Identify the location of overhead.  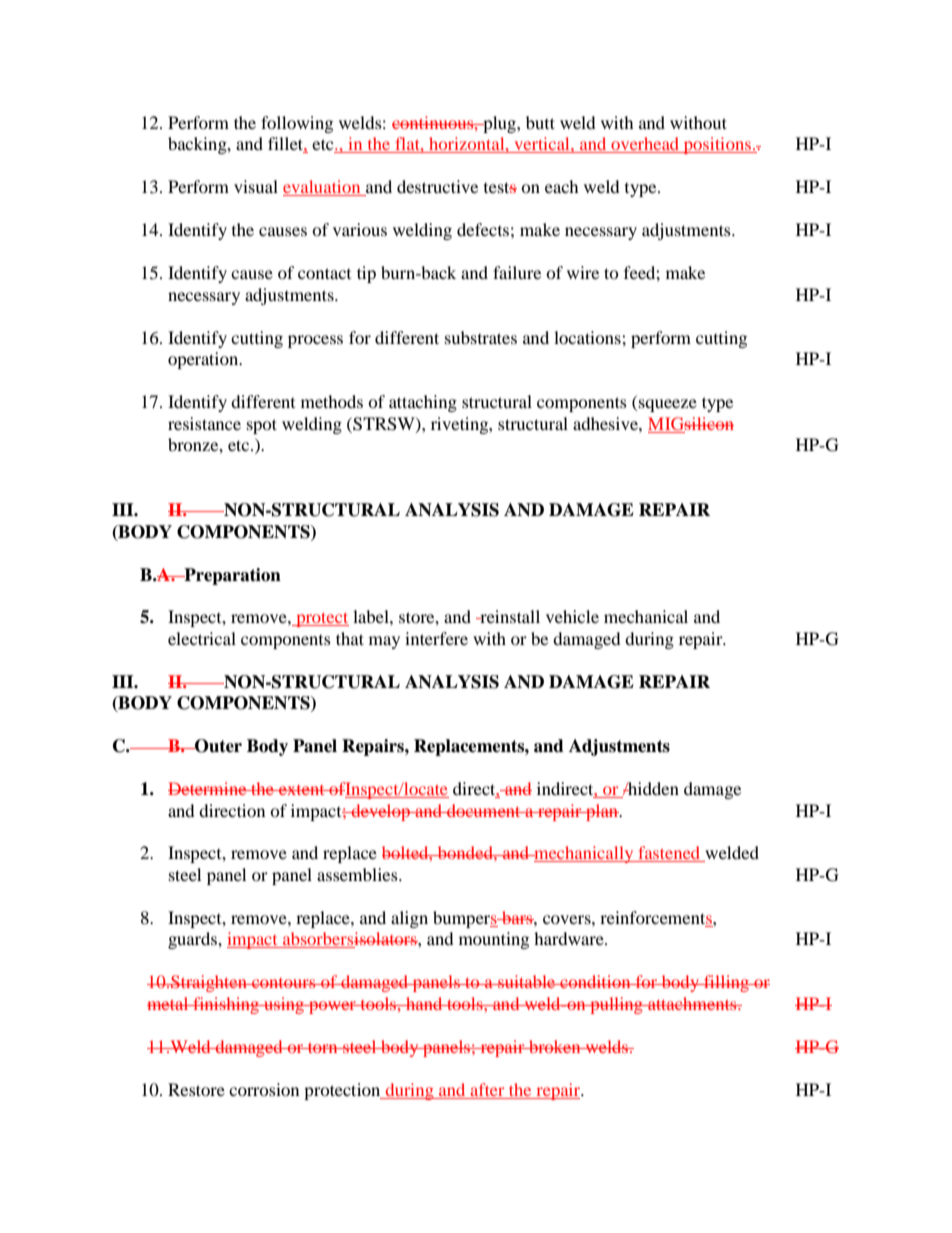
(645, 145).
